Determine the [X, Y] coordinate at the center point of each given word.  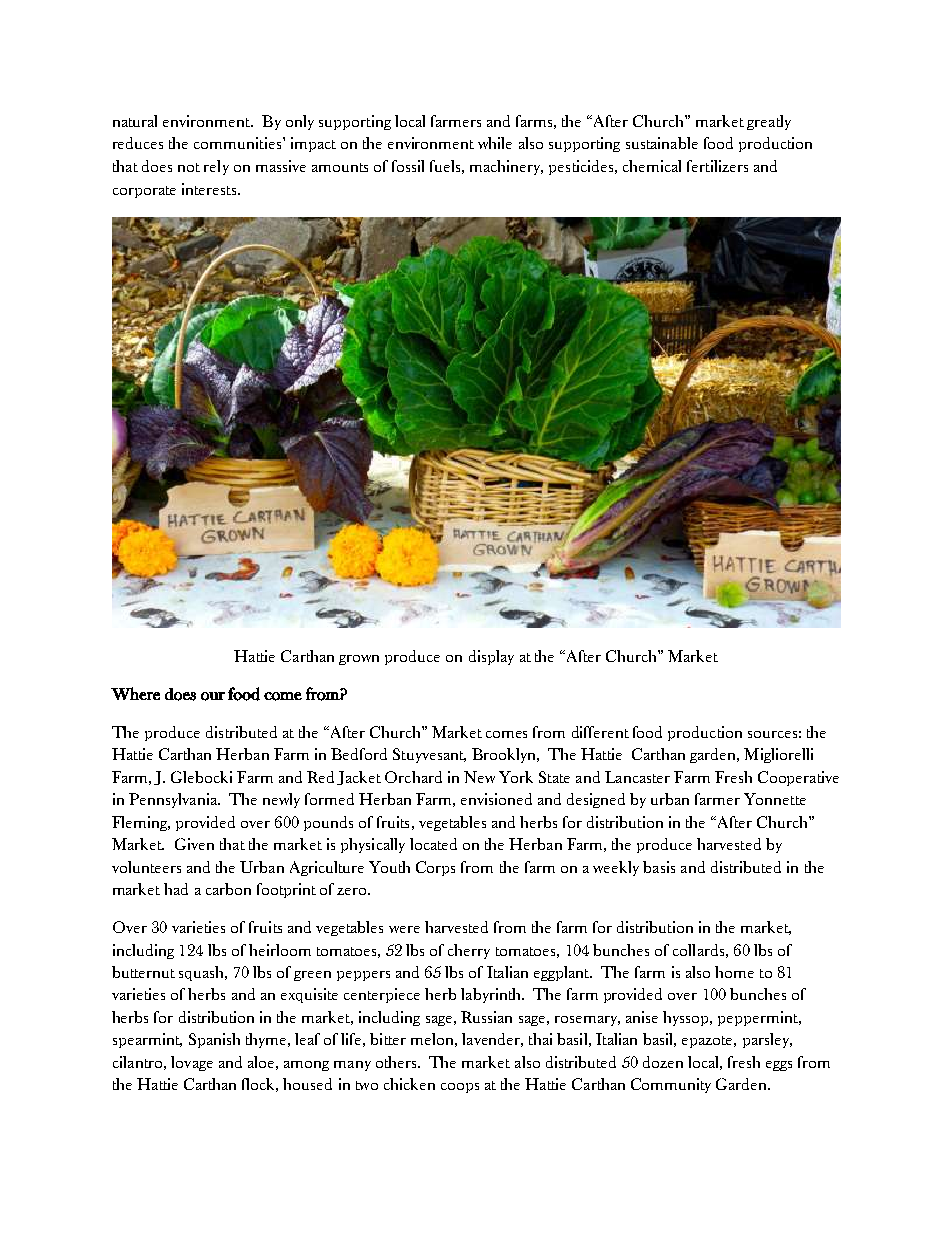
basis [659, 867]
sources [772, 734]
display [491, 657]
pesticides [582, 167]
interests [210, 189]
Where [135, 693]
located [433, 844]
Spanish [214, 1040]
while [495, 143]
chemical [652, 166]
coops [460, 1088]
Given [194, 844]
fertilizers [717, 166]
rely [216, 167]
